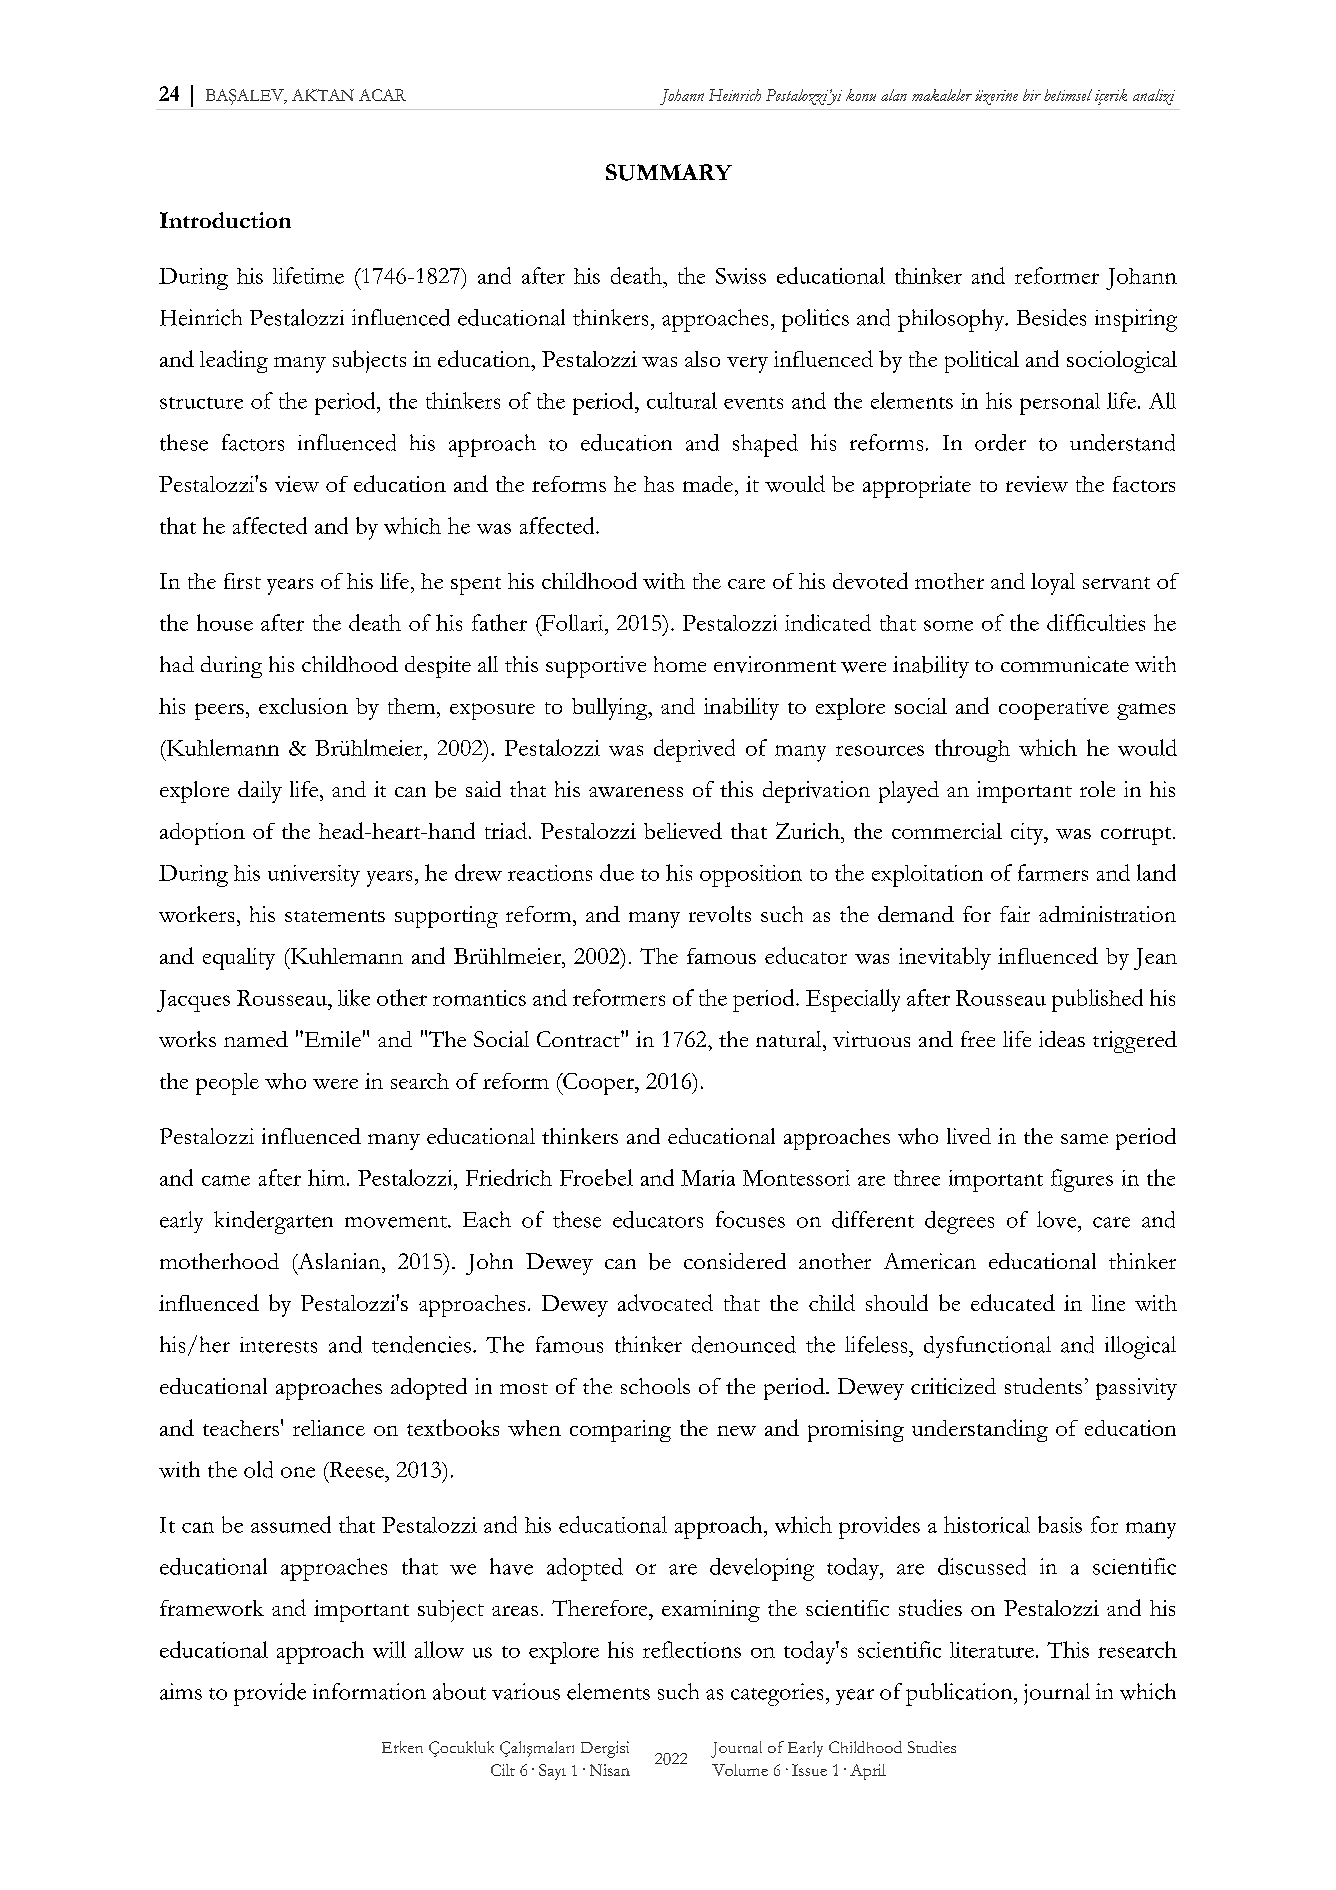 Image resolution: width=1336 pixels, height=1890 pixels. What do you see at coordinates (960, 1694) in the page?
I see `publication` at bounding box center [960, 1694].
